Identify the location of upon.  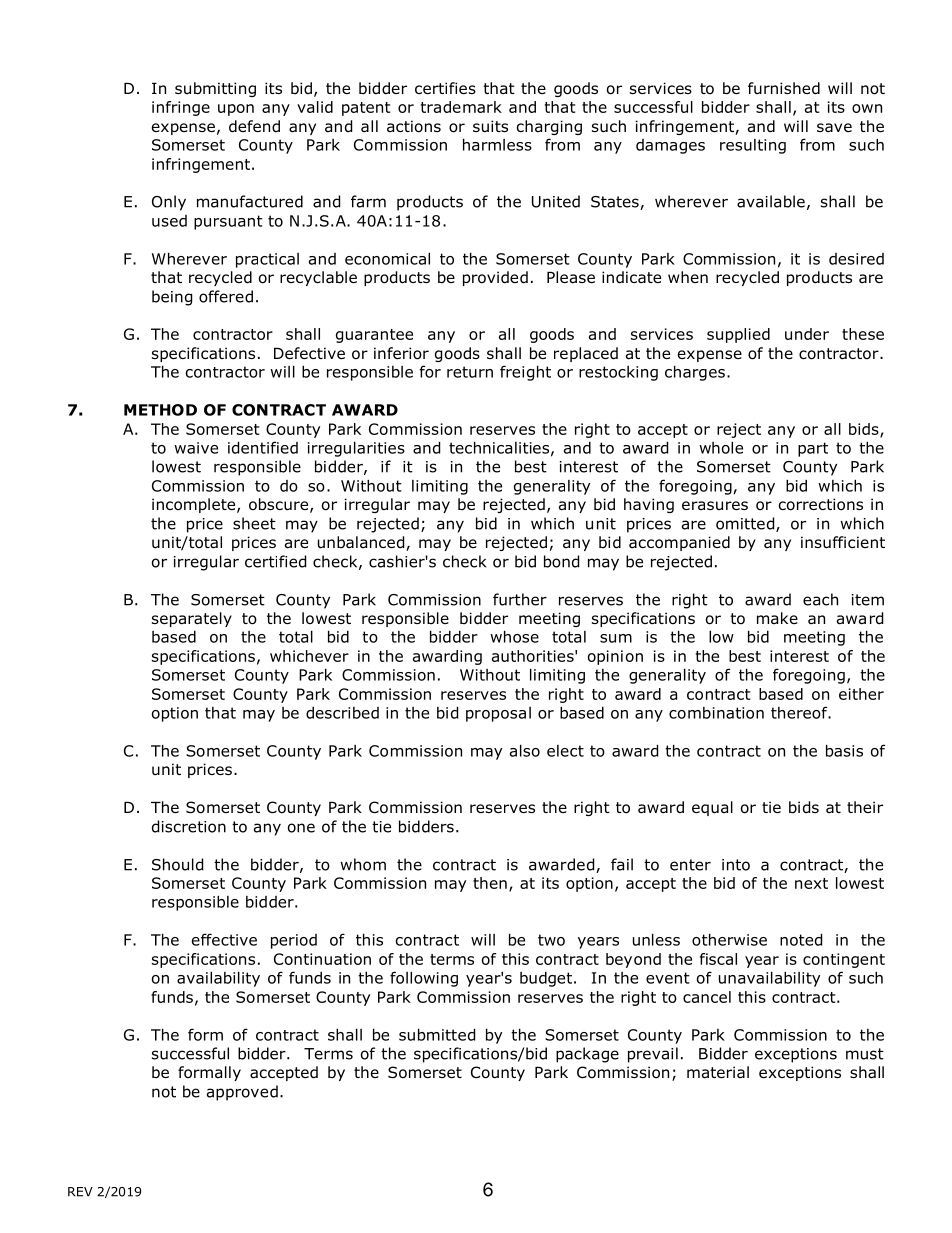
(236, 110).
